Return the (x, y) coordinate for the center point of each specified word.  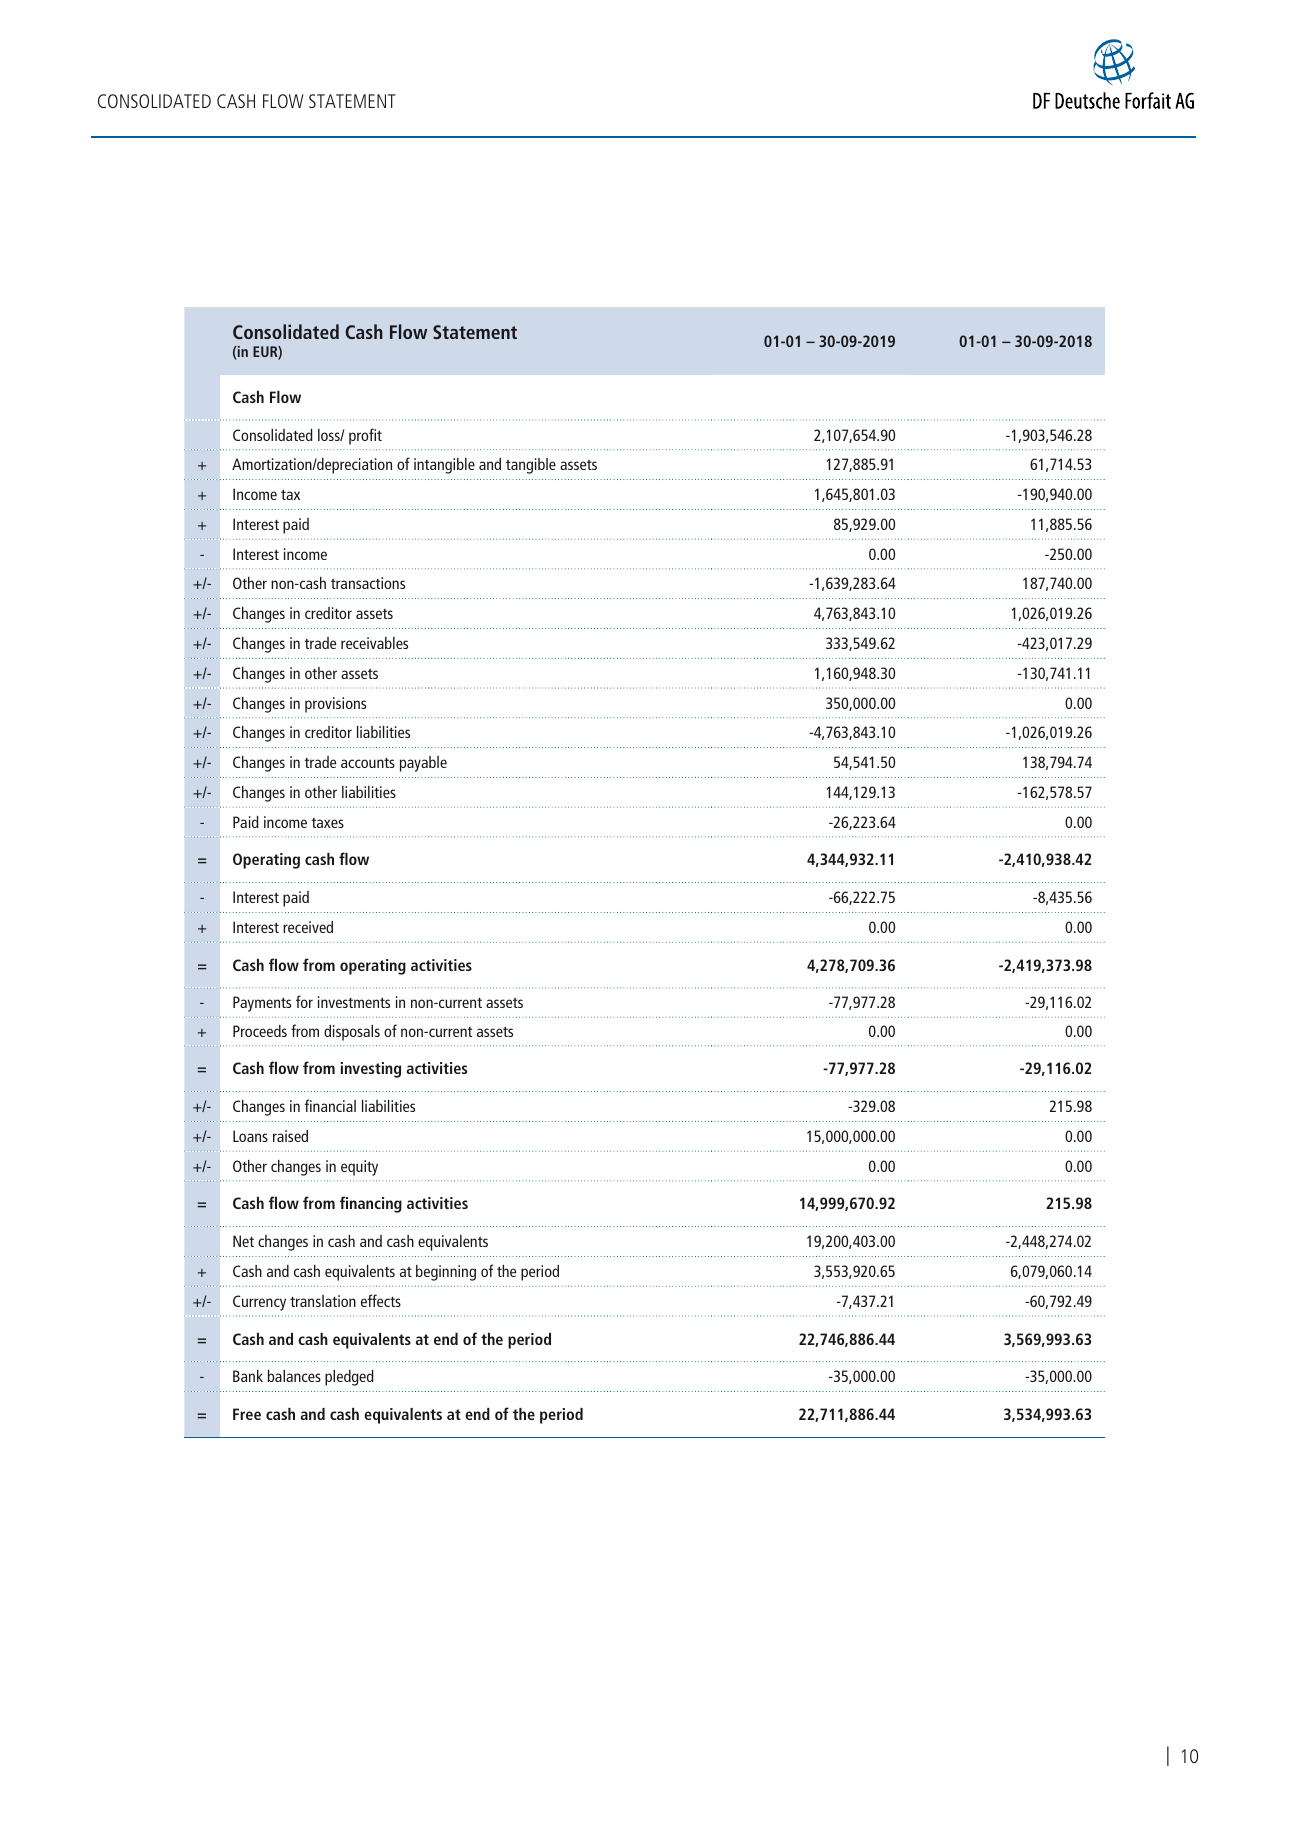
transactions (368, 583)
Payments (262, 1004)
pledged (349, 1378)
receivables (374, 643)
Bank (248, 1376)
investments (354, 1002)
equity (359, 1168)
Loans (250, 1136)
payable (423, 764)
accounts (368, 763)
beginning (446, 1273)
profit (365, 436)
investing (371, 1070)
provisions (335, 705)
